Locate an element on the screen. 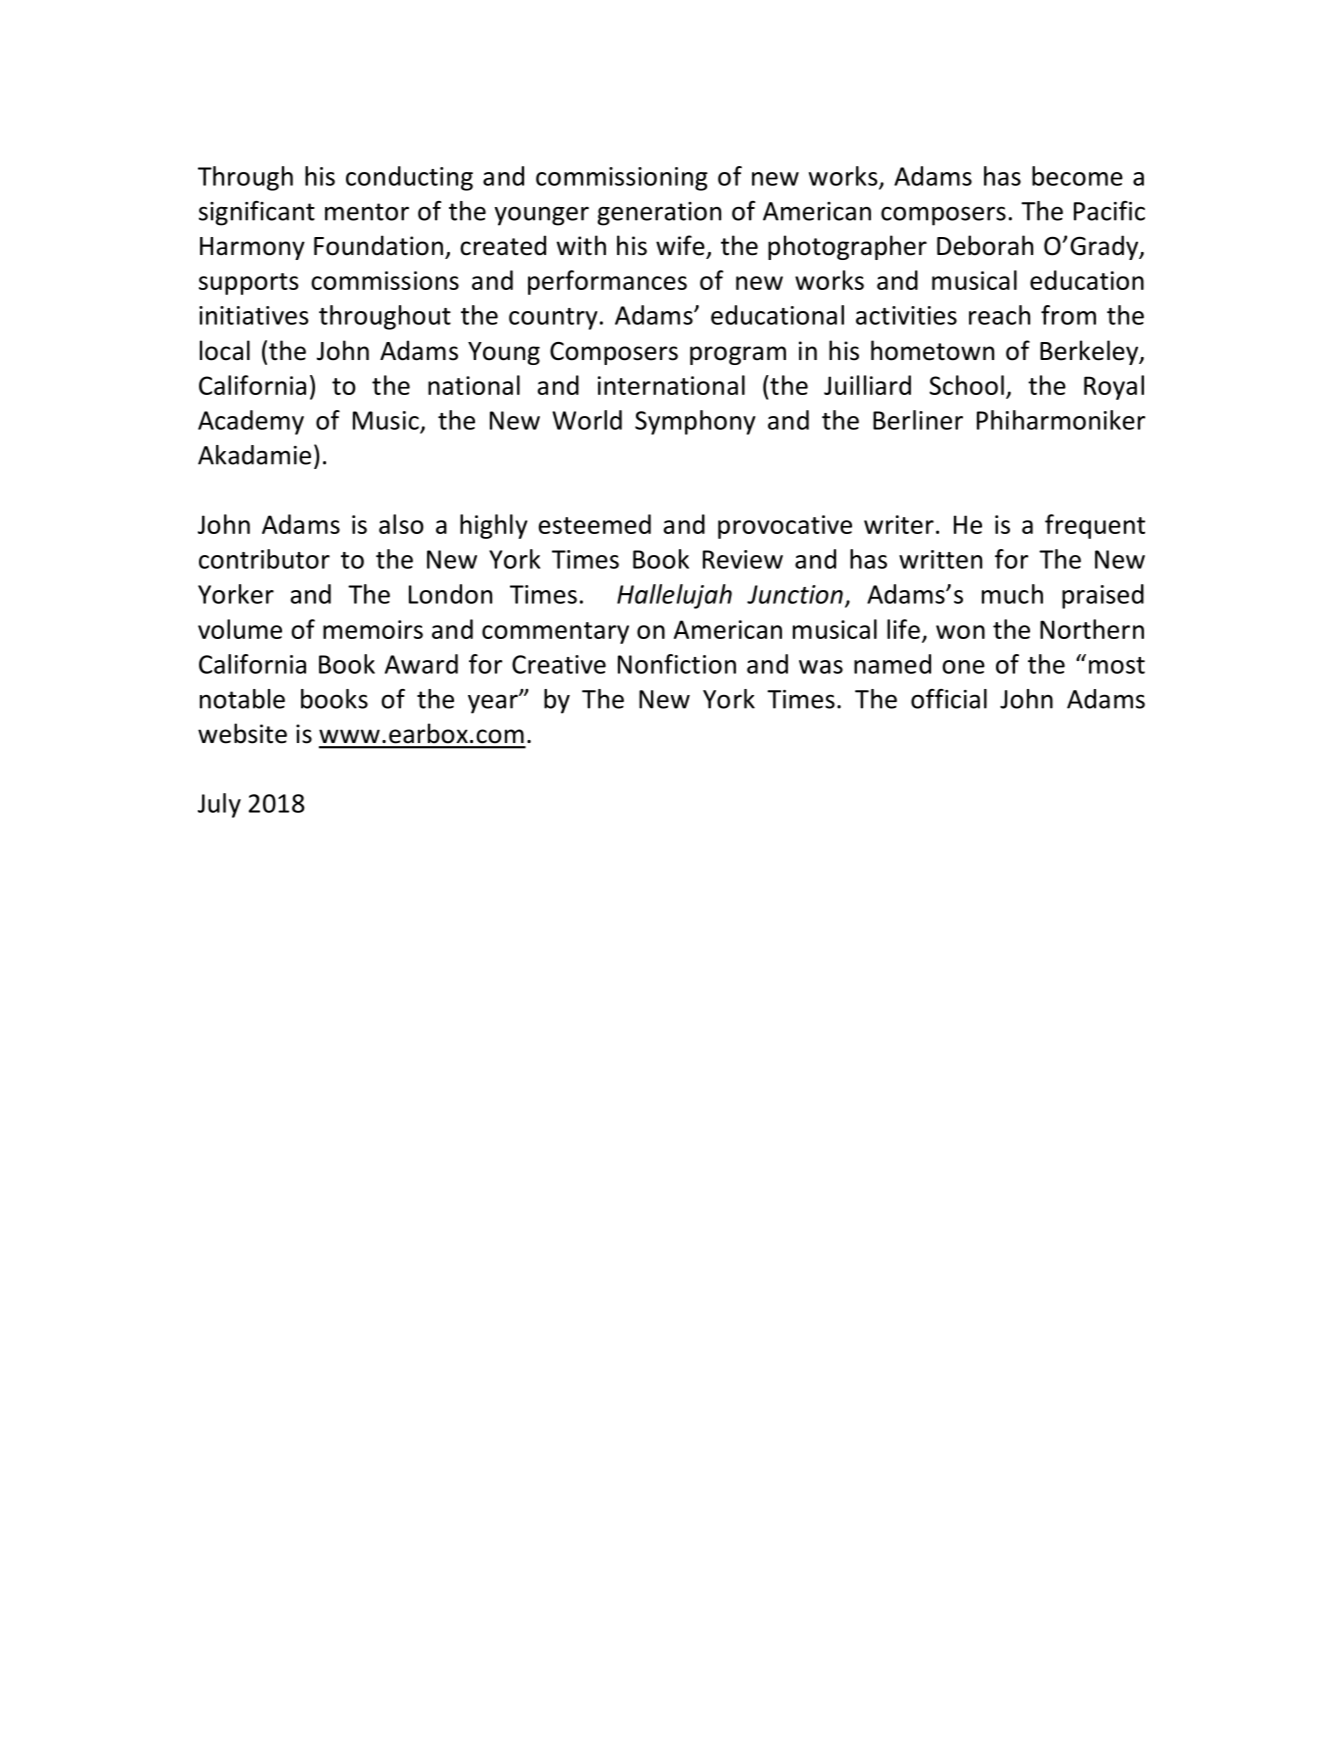  esteemed is located at coordinates (595, 524).
